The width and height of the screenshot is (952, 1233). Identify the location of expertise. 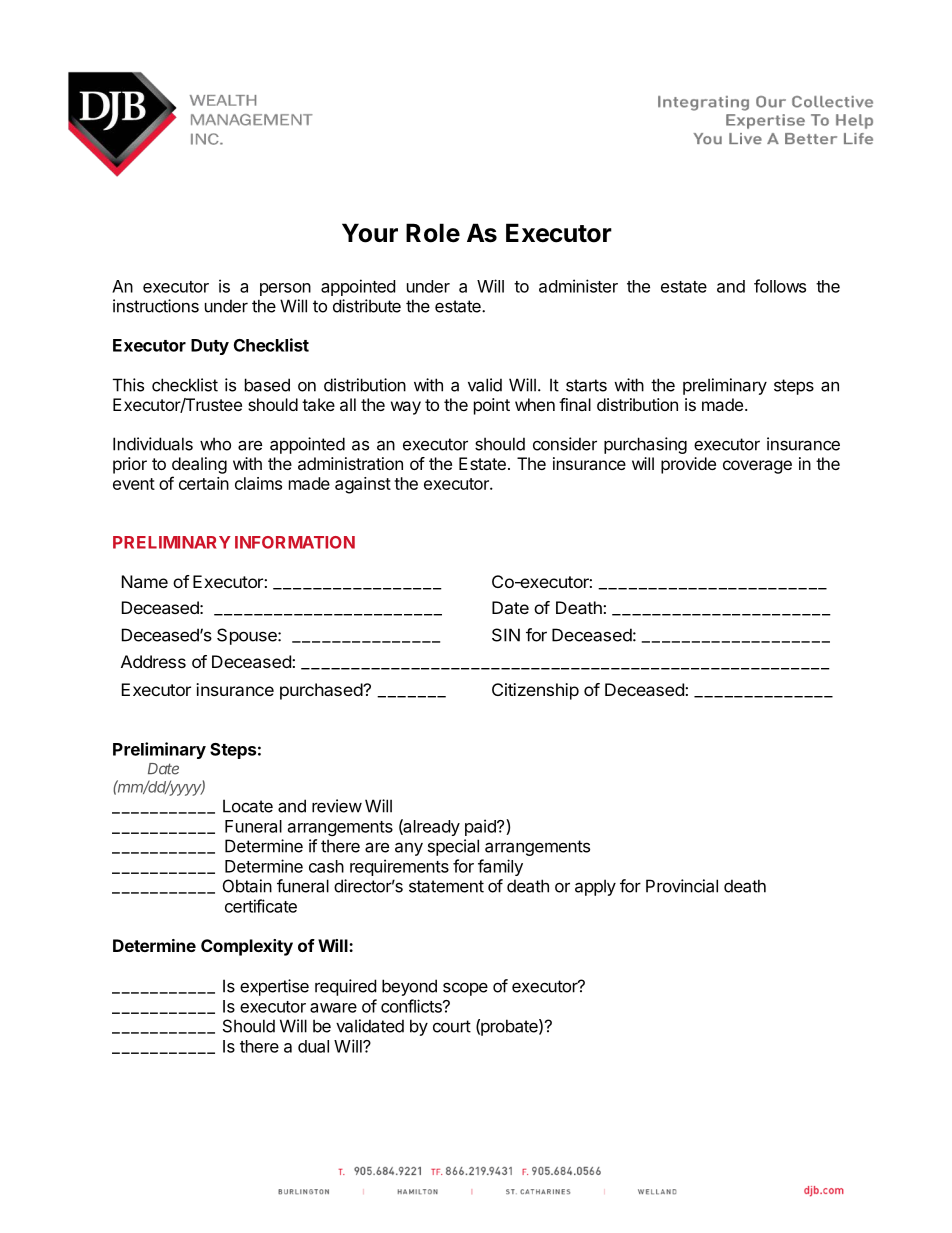
(274, 987).
